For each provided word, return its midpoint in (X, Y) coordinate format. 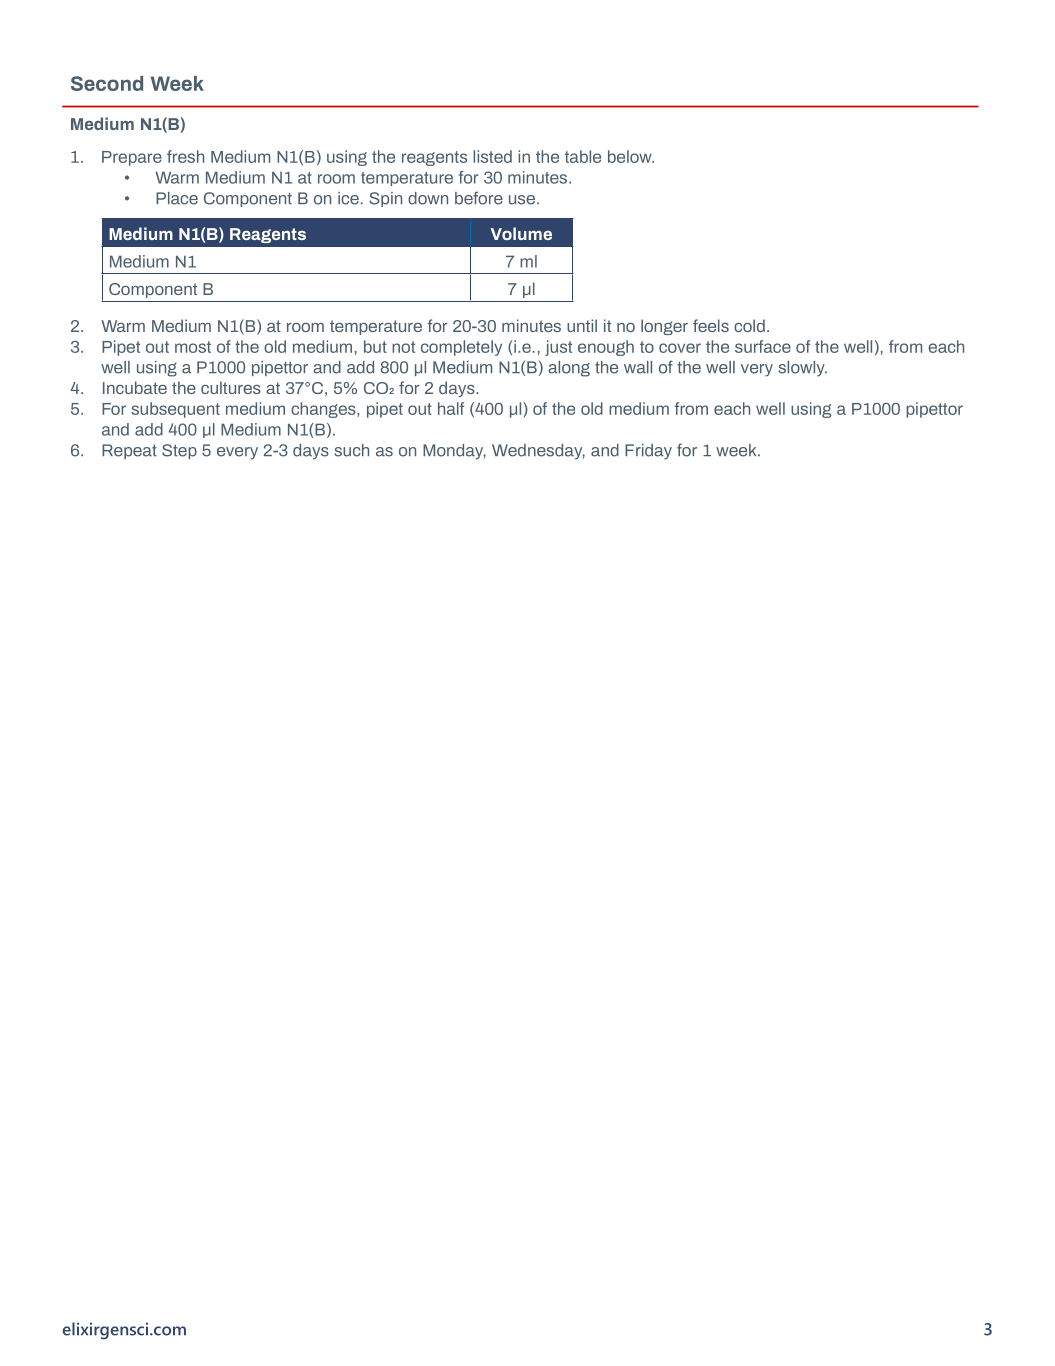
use (522, 200)
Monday (454, 452)
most (193, 347)
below (631, 156)
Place (177, 198)
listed (492, 156)
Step (179, 451)
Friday (648, 452)
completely (461, 348)
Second (107, 83)
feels (711, 325)
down (428, 198)
